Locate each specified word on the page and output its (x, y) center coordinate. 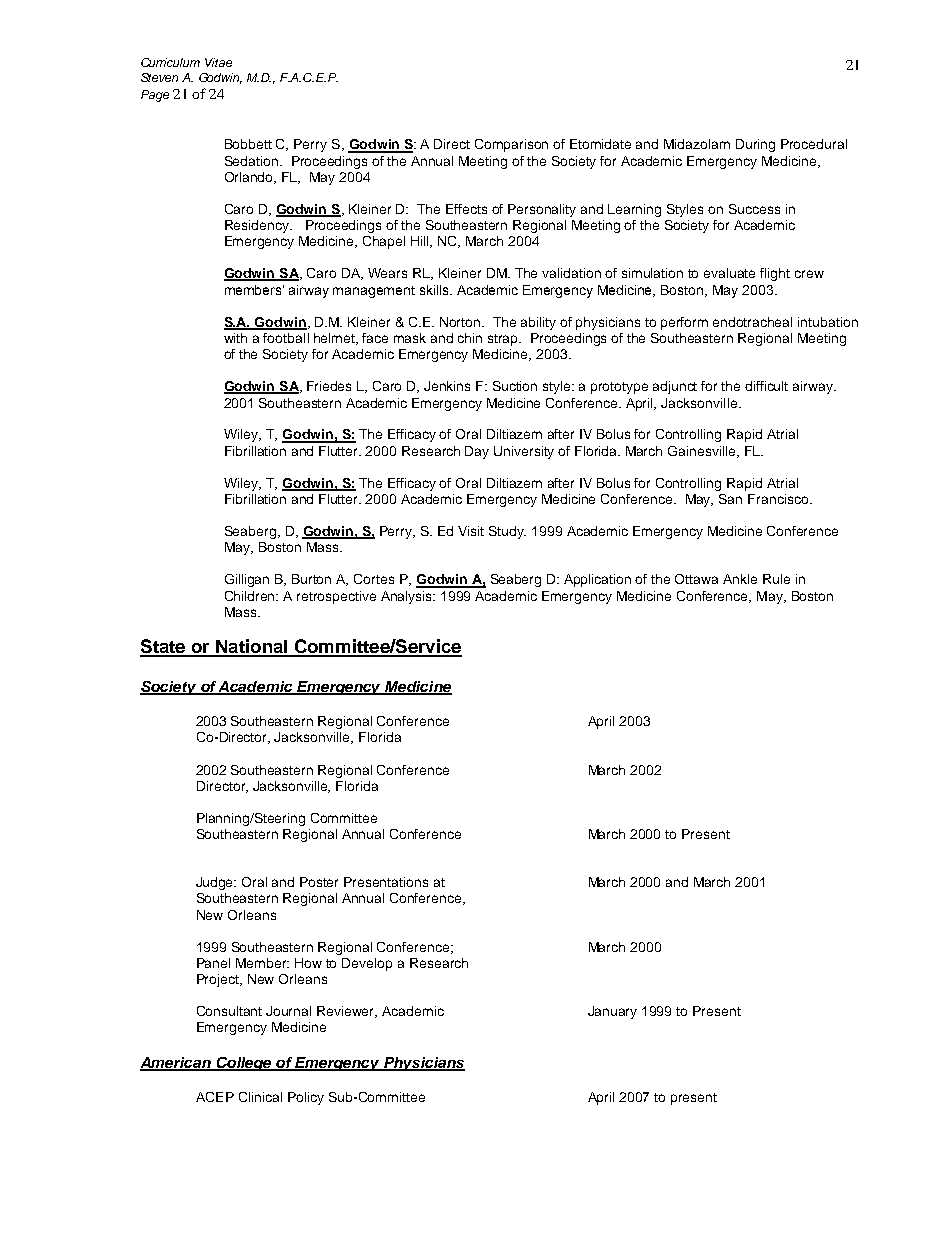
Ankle (740, 579)
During (755, 145)
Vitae (218, 62)
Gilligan (247, 580)
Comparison (511, 145)
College (244, 1064)
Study (507, 532)
